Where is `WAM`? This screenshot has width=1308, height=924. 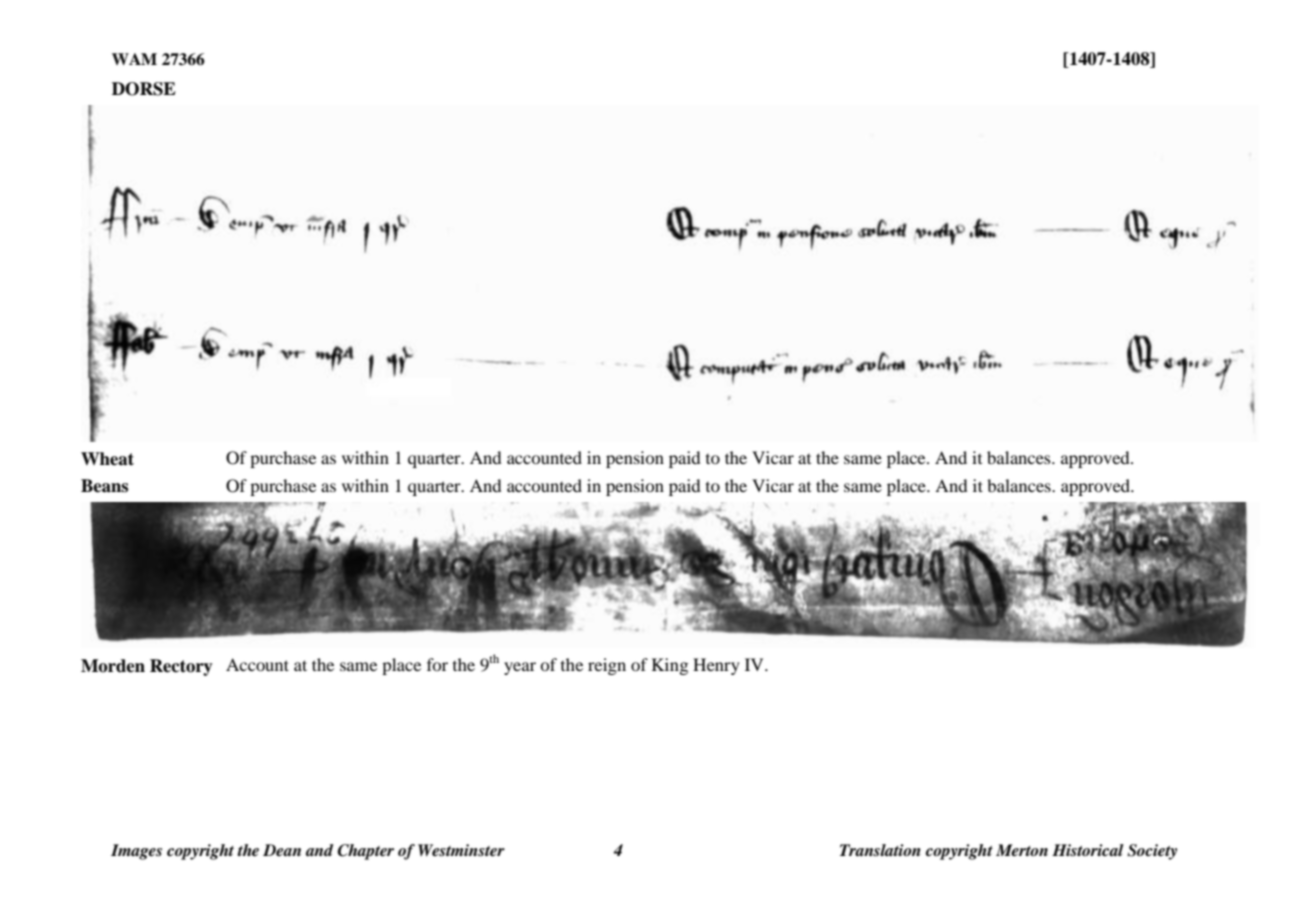 WAM is located at coordinates (134, 59).
